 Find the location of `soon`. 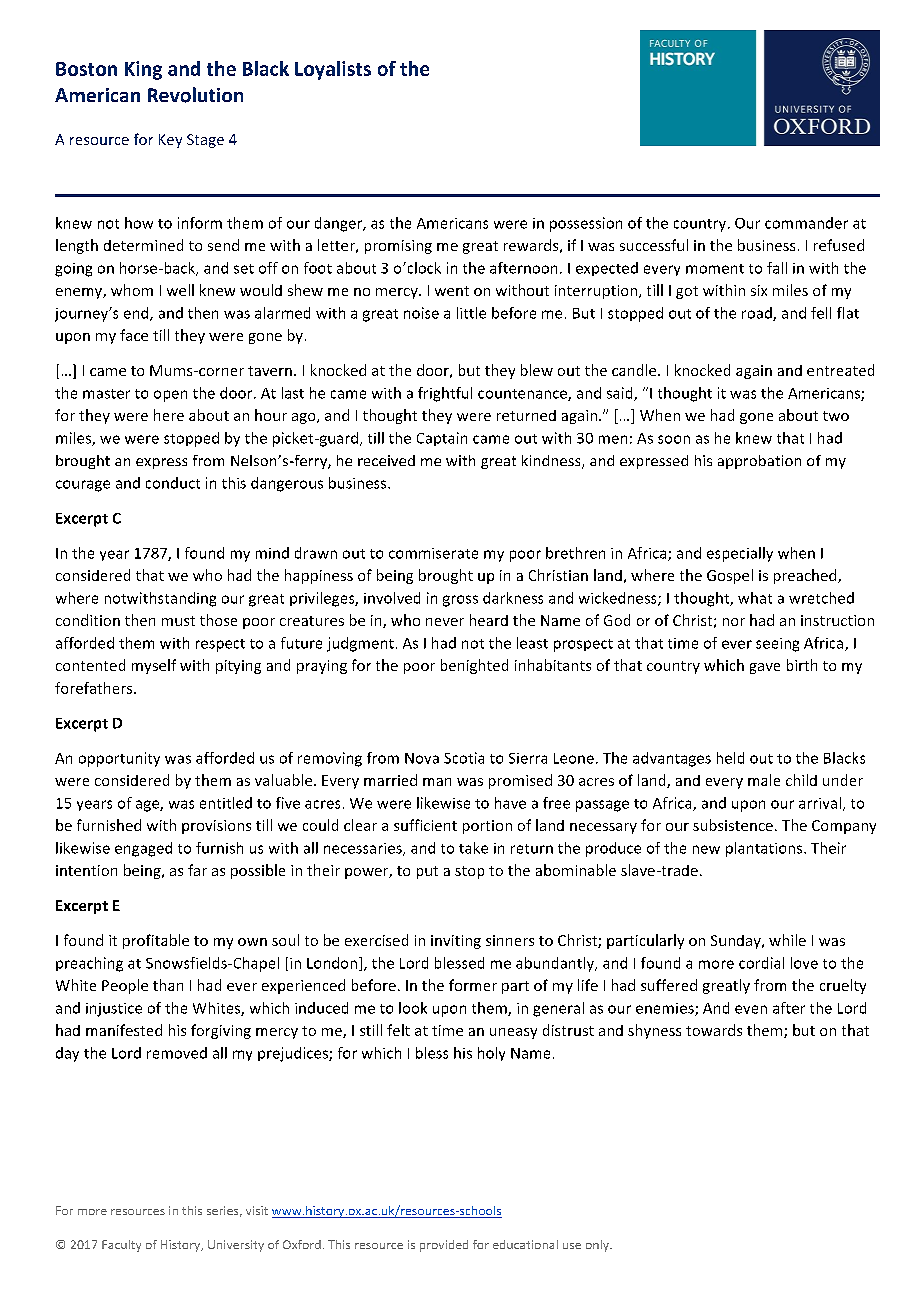

soon is located at coordinates (674, 439).
